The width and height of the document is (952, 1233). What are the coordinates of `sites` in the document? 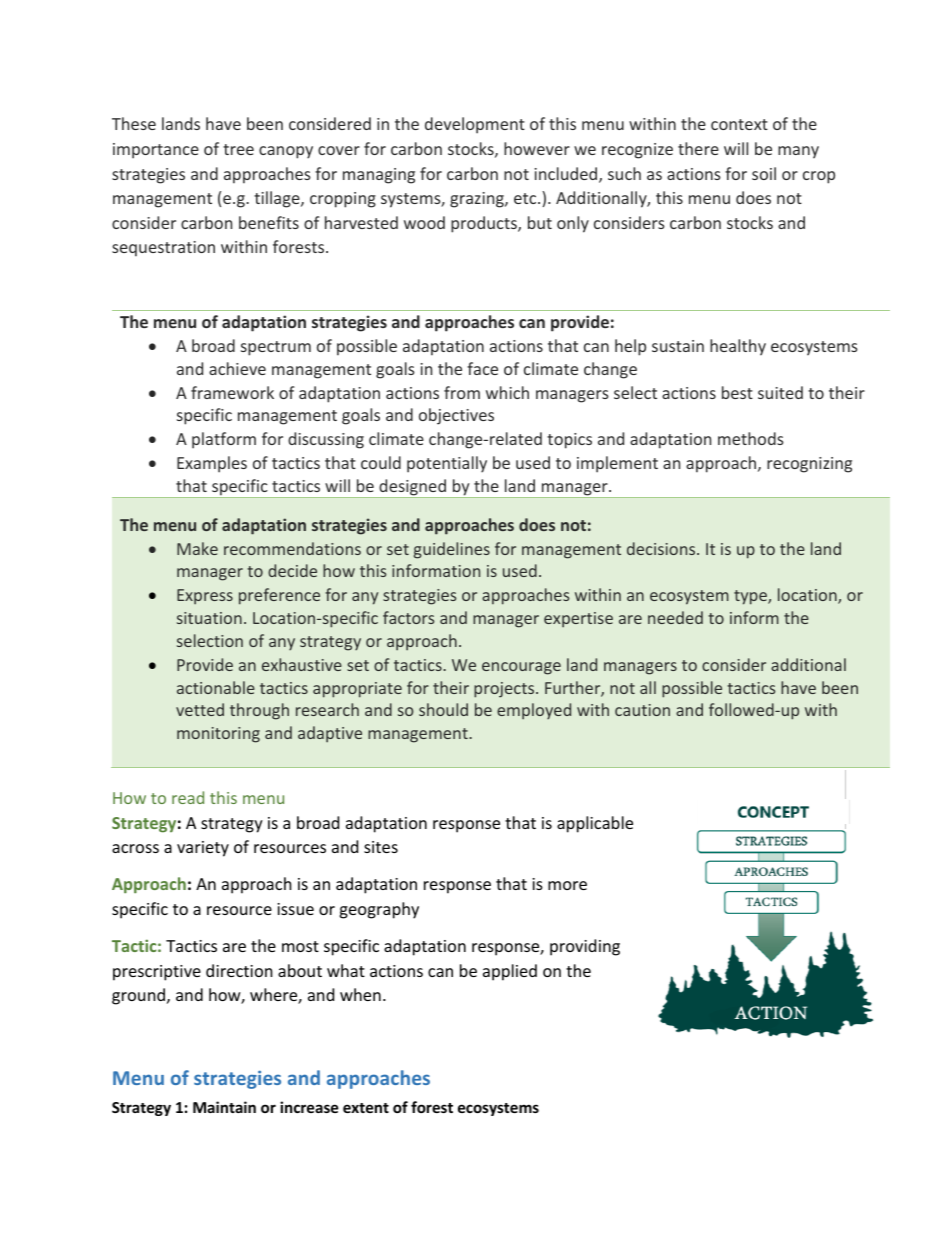 It's located at (381, 847).
